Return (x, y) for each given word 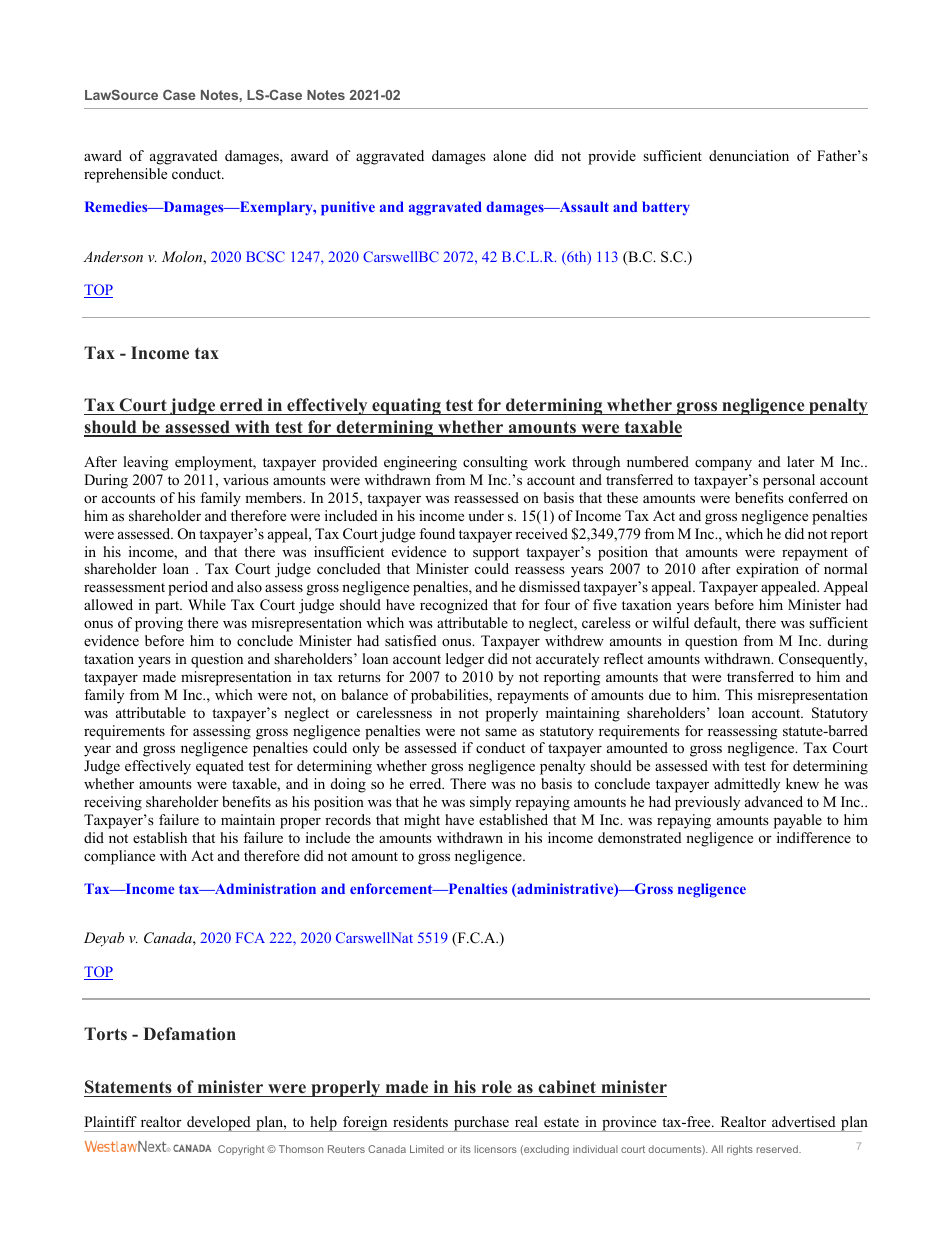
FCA (250, 937)
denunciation (749, 155)
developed (219, 1124)
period (188, 588)
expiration (767, 570)
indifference (814, 837)
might (422, 821)
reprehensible (125, 175)
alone (509, 155)
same (501, 732)
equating (406, 406)
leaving (145, 463)
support (496, 554)
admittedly (747, 785)
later (801, 461)
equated (220, 767)
